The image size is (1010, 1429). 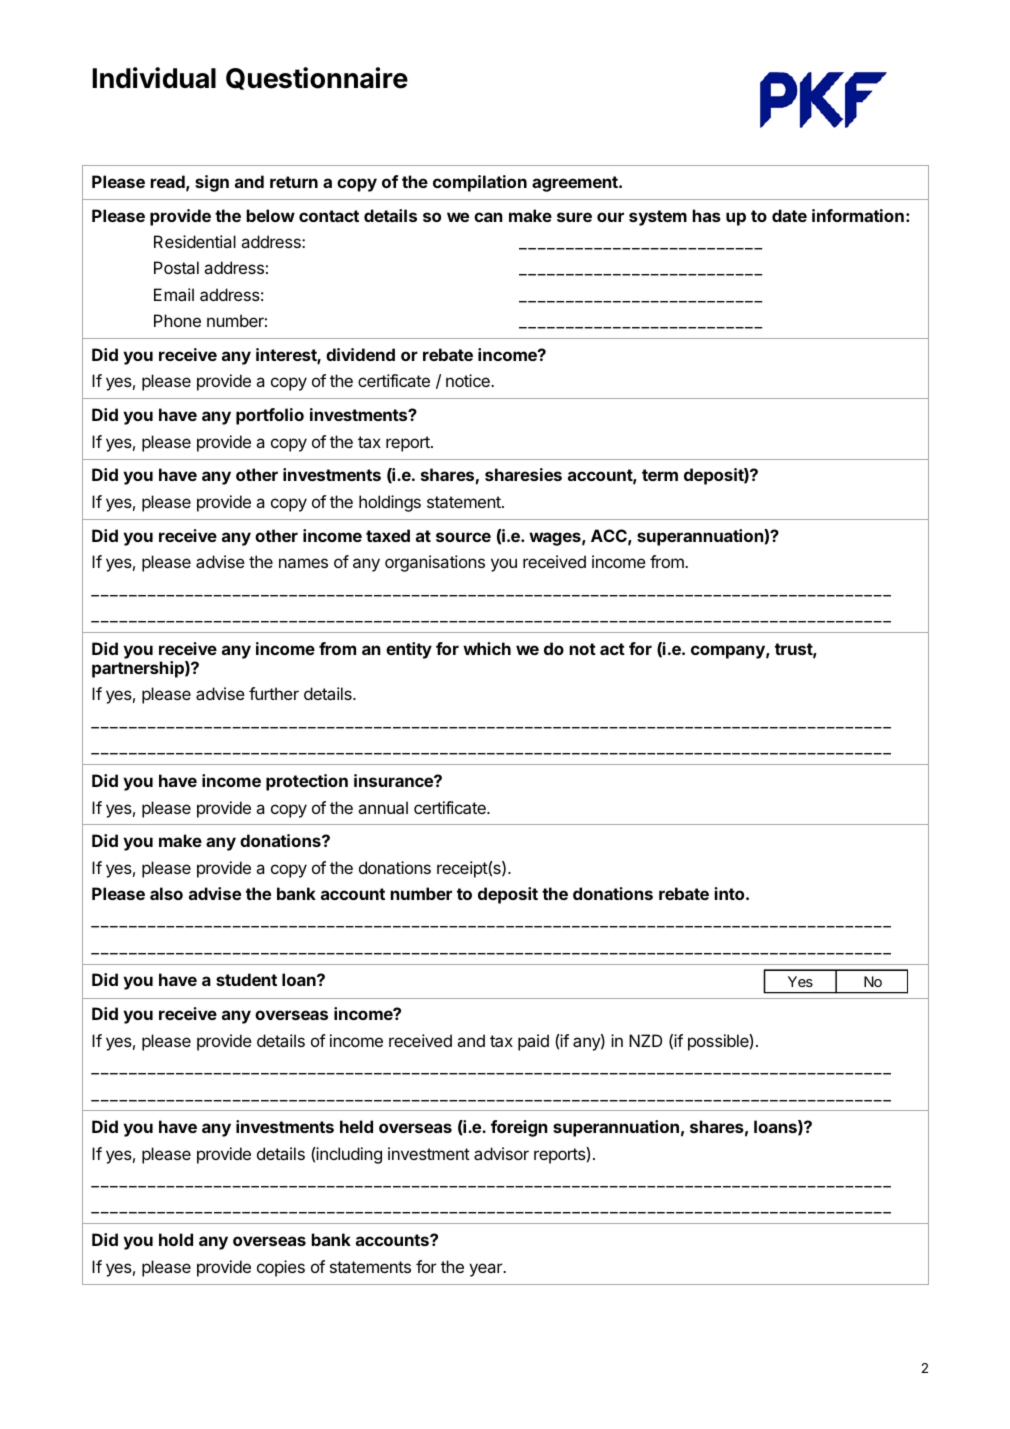 What do you see at coordinates (789, 215) in the document?
I see `date` at bounding box center [789, 215].
